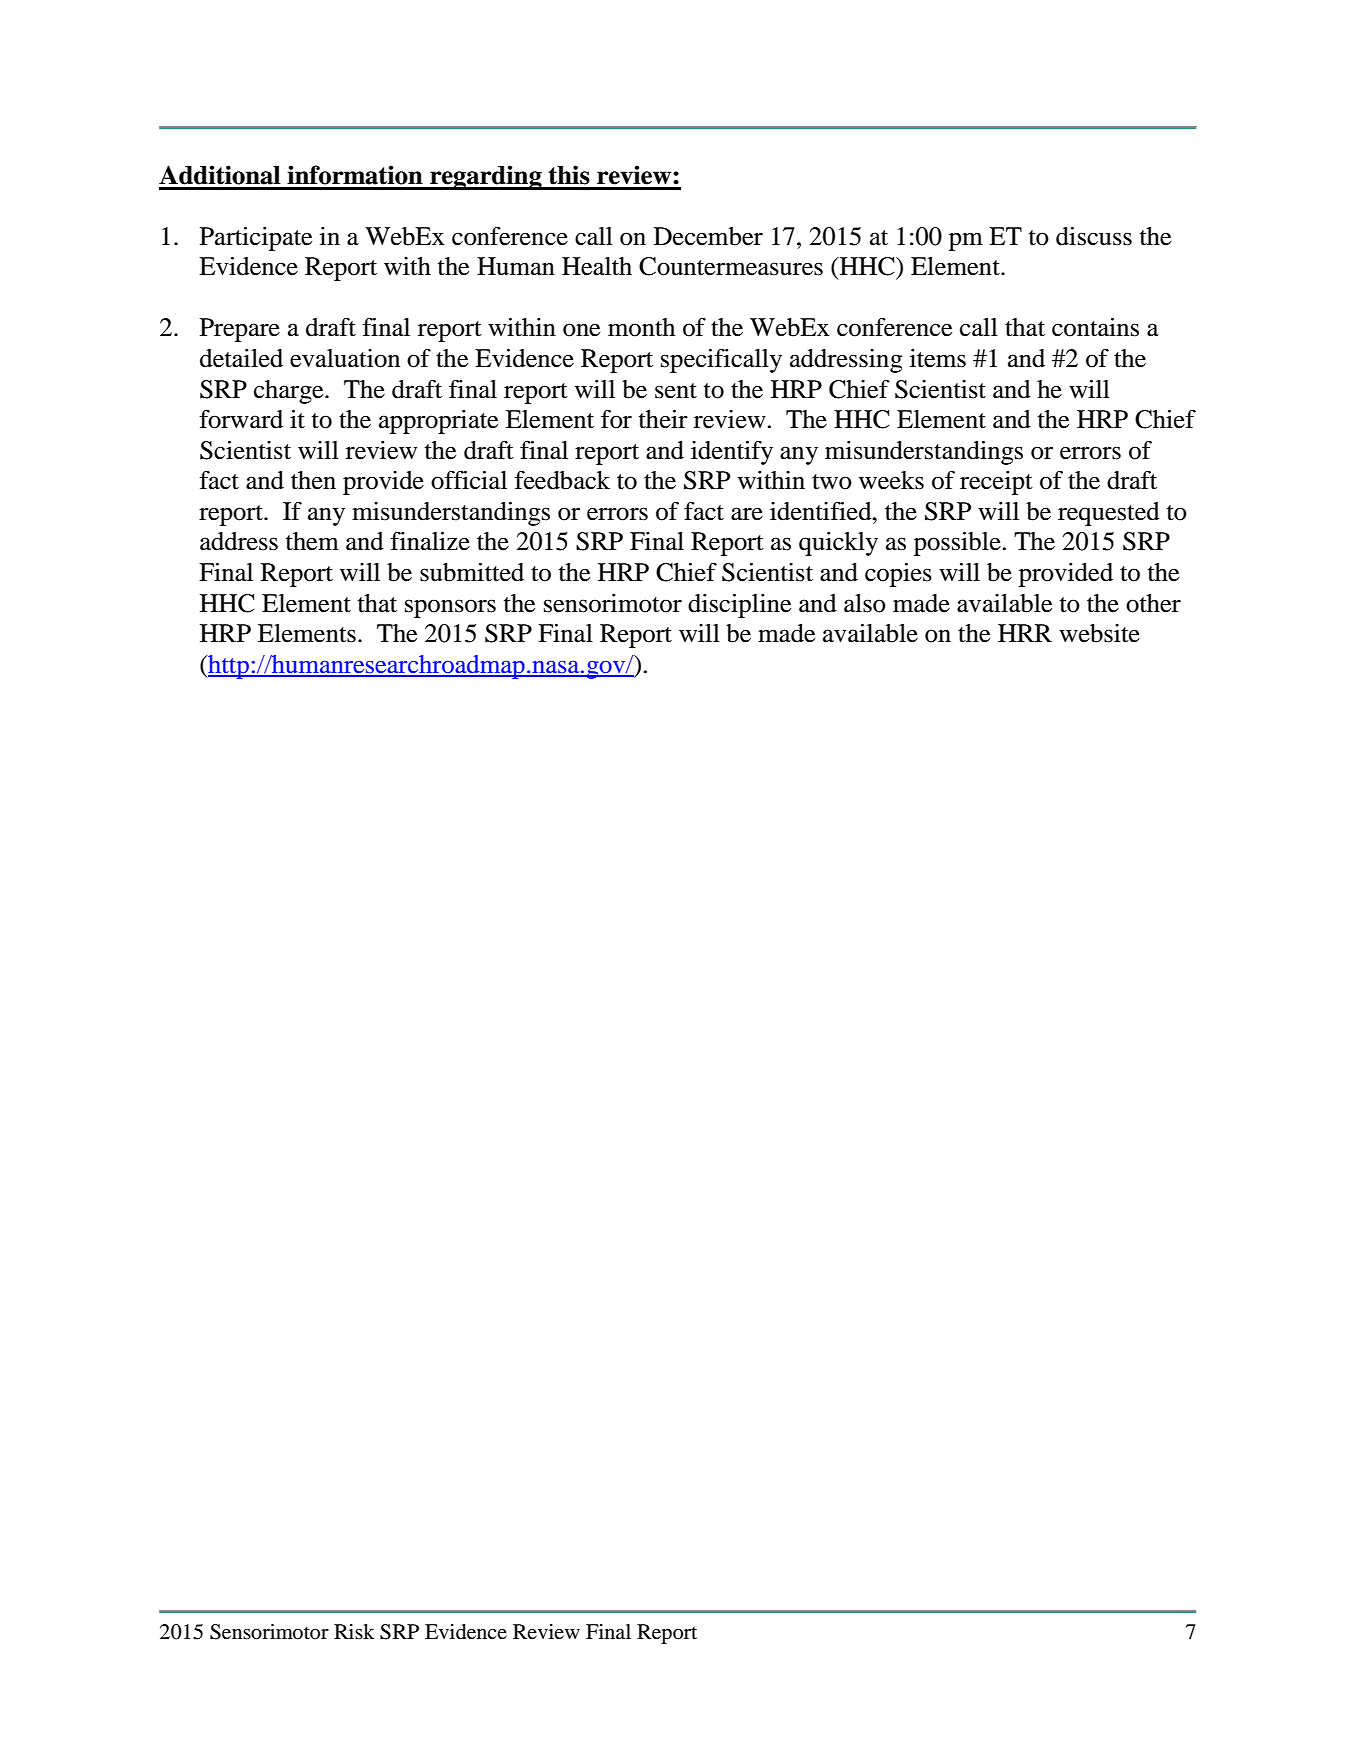  Describe the element at coordinates (739, 606) in the screenshot. I see `discipline` at that location.
